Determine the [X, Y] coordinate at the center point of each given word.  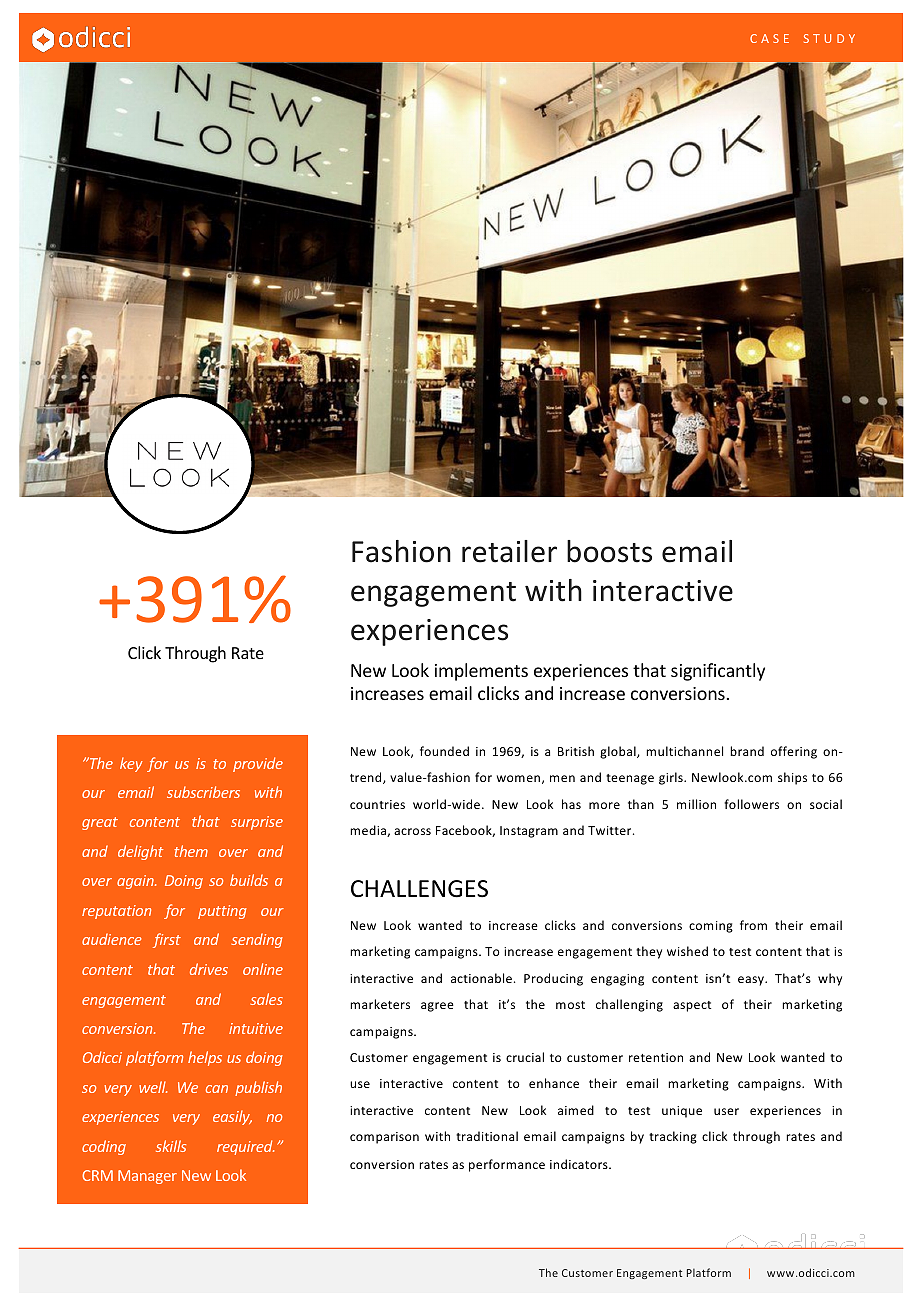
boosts [609, 551]
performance [507, 1165]
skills [171, 1146]
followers [751, 804]
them [191, 851]
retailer [509, 551]
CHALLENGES [419, 889]
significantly [718, 672]
